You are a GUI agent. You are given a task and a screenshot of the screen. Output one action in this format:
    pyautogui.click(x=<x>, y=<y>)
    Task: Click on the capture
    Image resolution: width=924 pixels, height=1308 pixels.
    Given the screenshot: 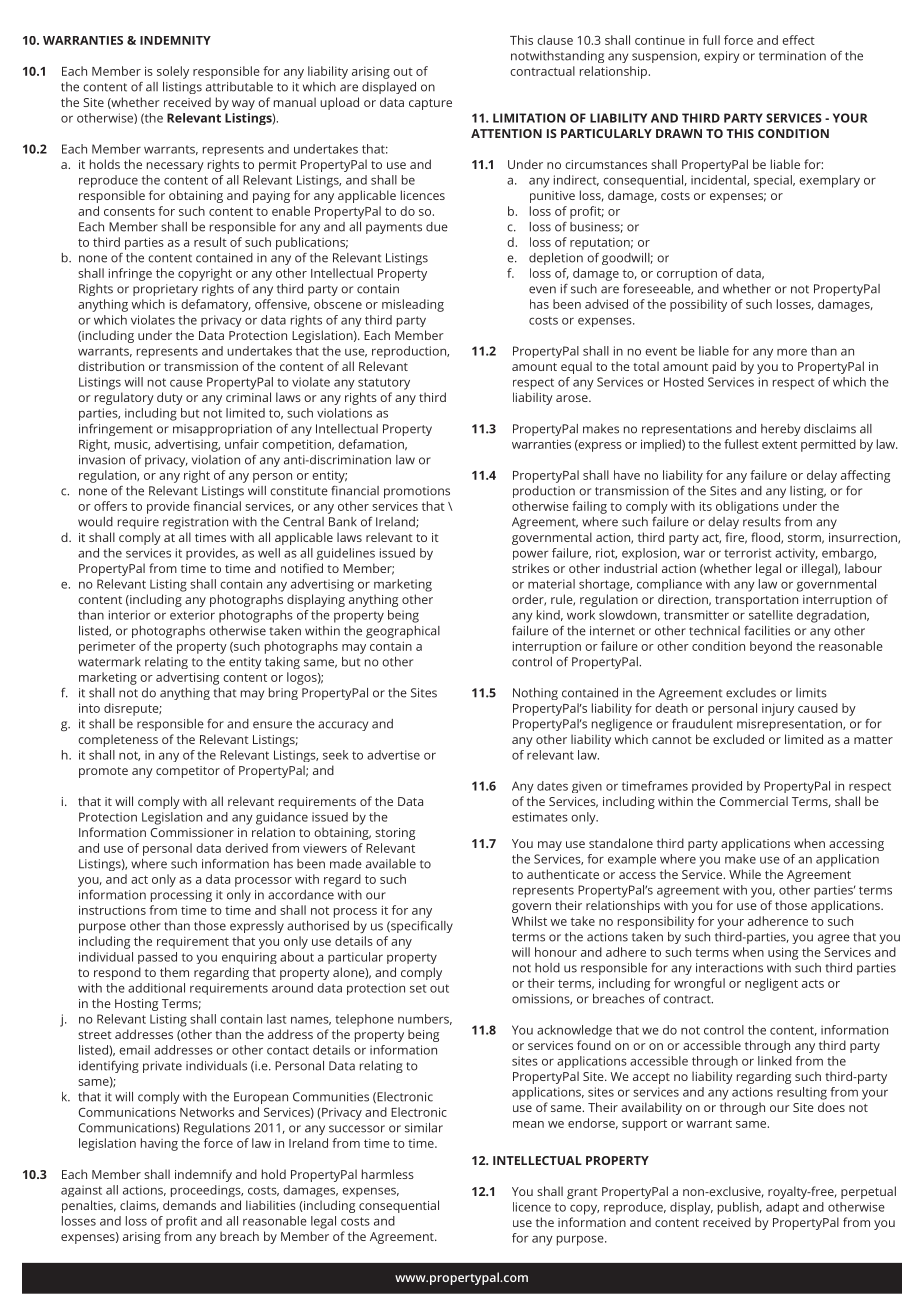 What is the action you would take?
    pyautogui.click(x=430, y=104)
